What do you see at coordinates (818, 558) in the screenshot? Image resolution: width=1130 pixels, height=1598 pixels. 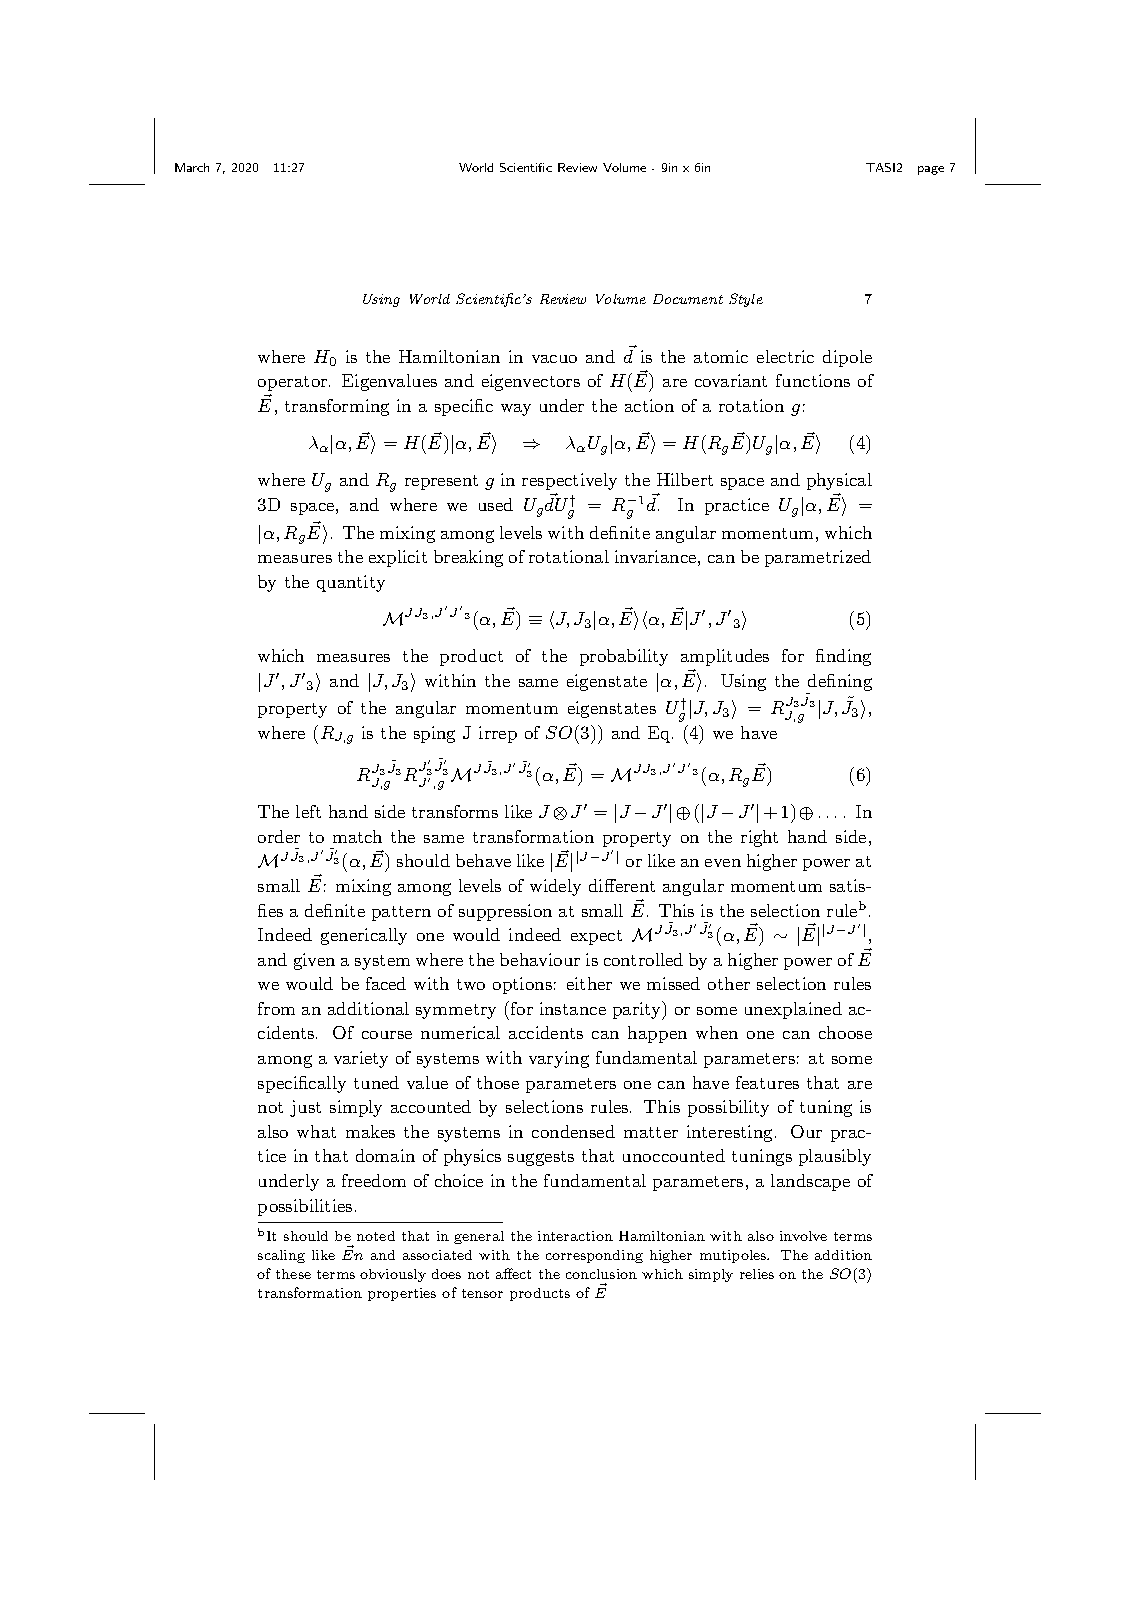 I see `parametrized` at bounding box center [818, 558].
